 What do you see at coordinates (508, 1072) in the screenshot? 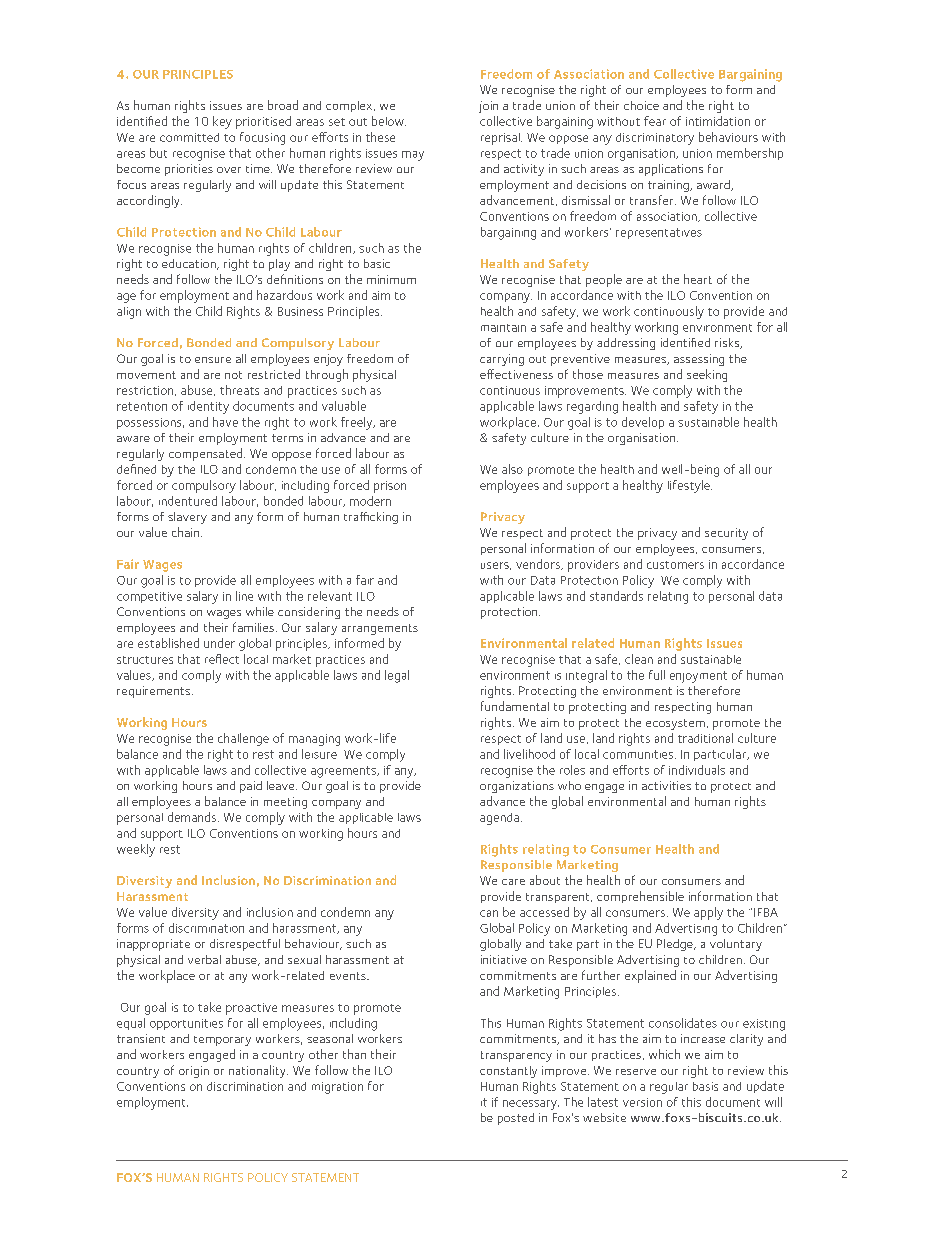
I see `constantly` at bounding box center [508, 1072].
